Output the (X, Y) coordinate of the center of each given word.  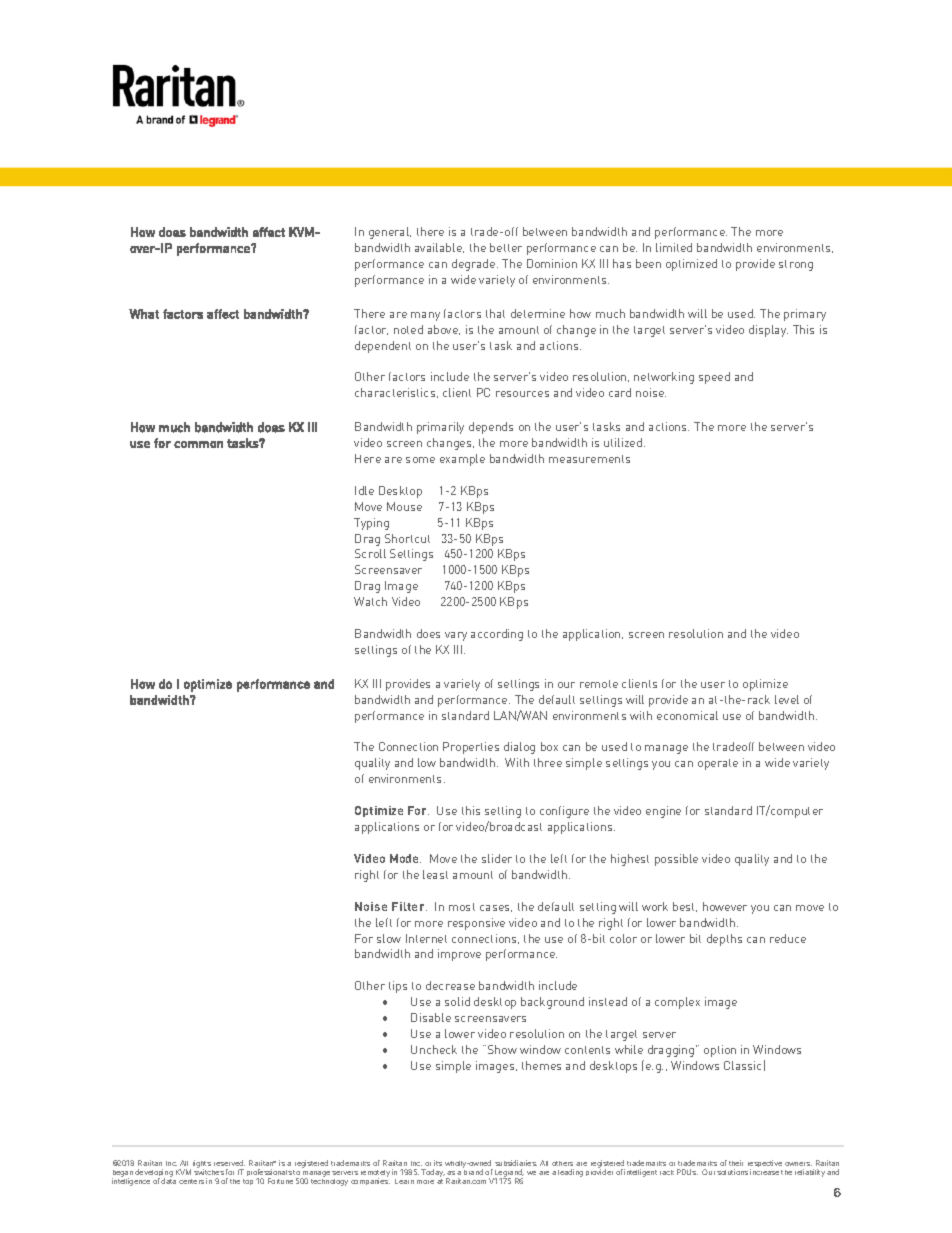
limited (674, 247)
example (462, 460)
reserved (229, 1163)
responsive (476, 924)
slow (389, 938)
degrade (475, 265)
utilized (624, 442)
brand (473, 1171)
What (144, 314)
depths (724, 940)
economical (687, 715)
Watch (370, 601)
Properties (471, 748)
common (198, 444)
